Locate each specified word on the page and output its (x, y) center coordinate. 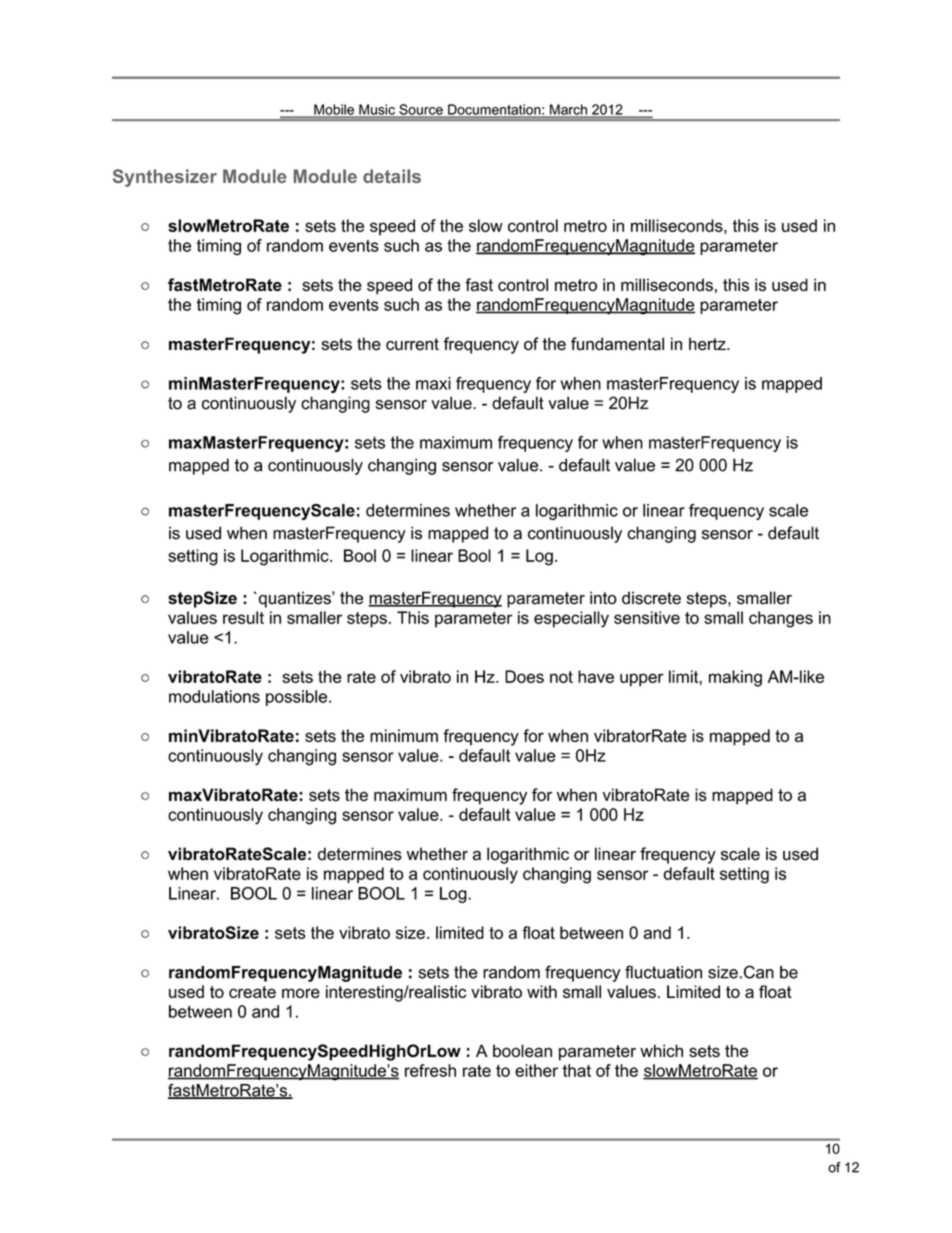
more (301, 993)
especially (571, 619)
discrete (651, 598)
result (243, 617)
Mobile (334, 110)
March (568, 110)
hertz (708, 344)
